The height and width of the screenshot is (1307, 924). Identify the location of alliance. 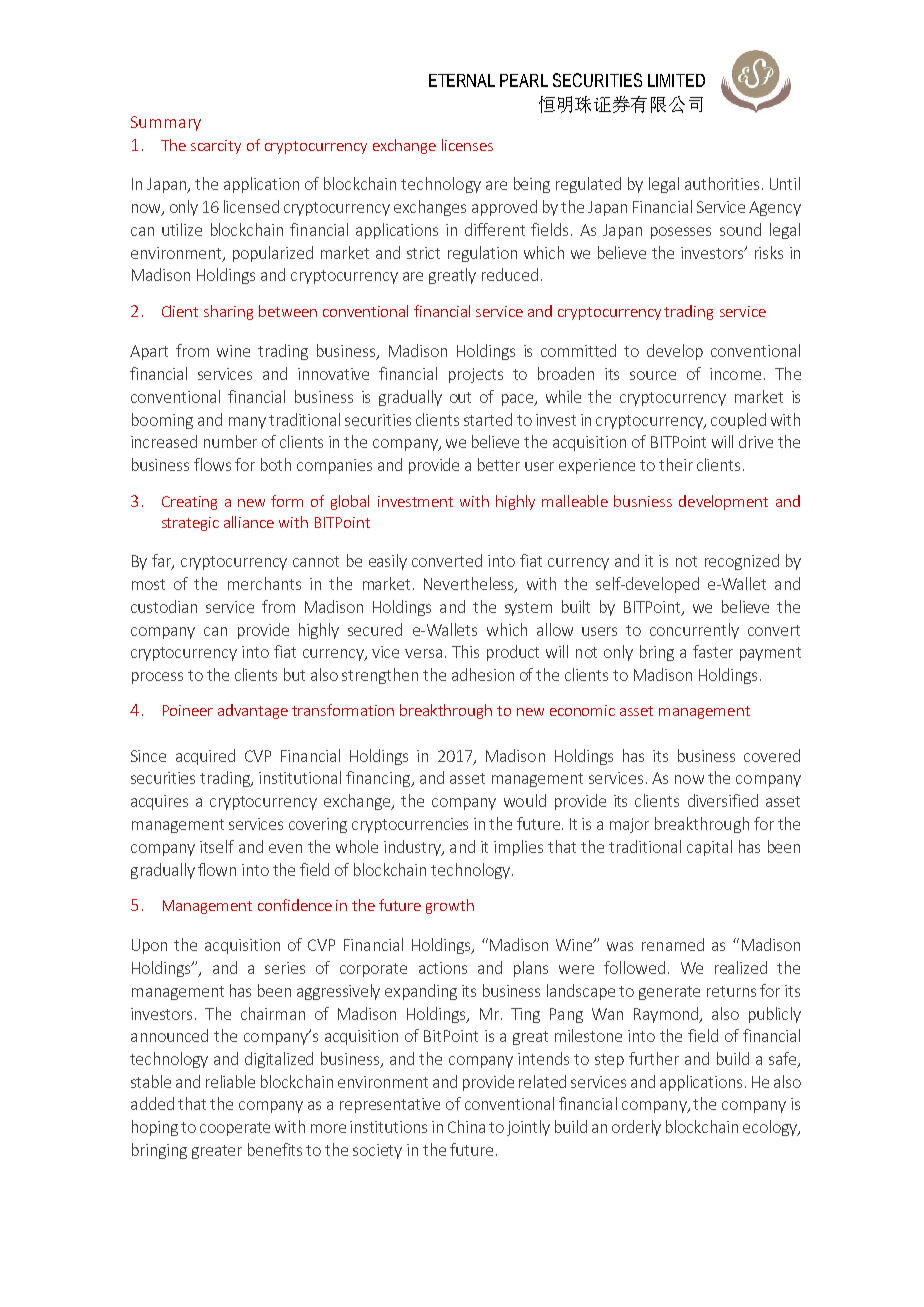
(249, 522).
